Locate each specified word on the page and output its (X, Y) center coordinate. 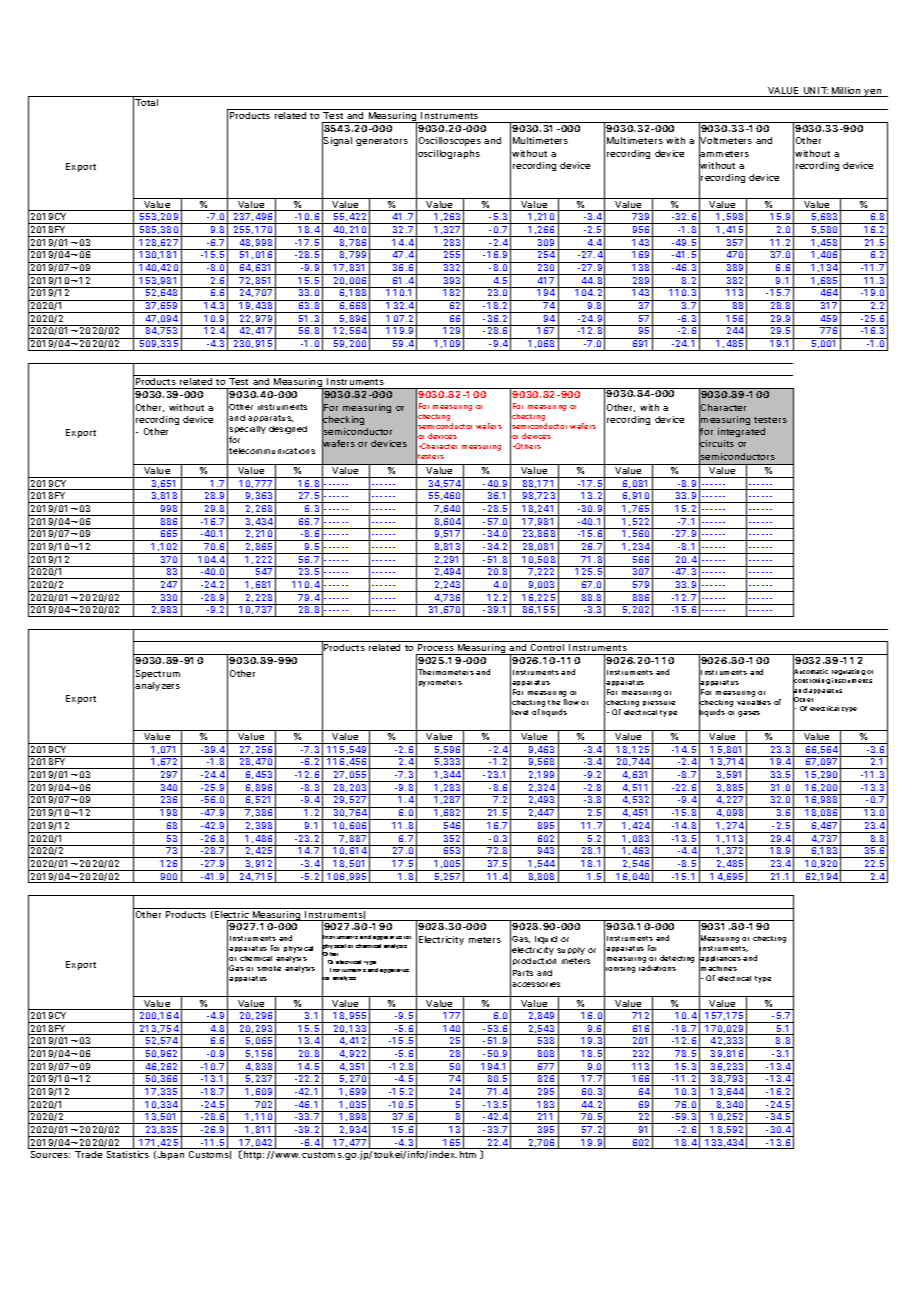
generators (382, 142)
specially (247, 431)
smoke (269, 968)
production (534, 961)
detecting (677, 959)
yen (873, 93)
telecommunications (272, 451)
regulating (848, 674)
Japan (169, 1155)
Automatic (810, 672)
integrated (741, 432)
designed (288, 430)
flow (571, 702)
